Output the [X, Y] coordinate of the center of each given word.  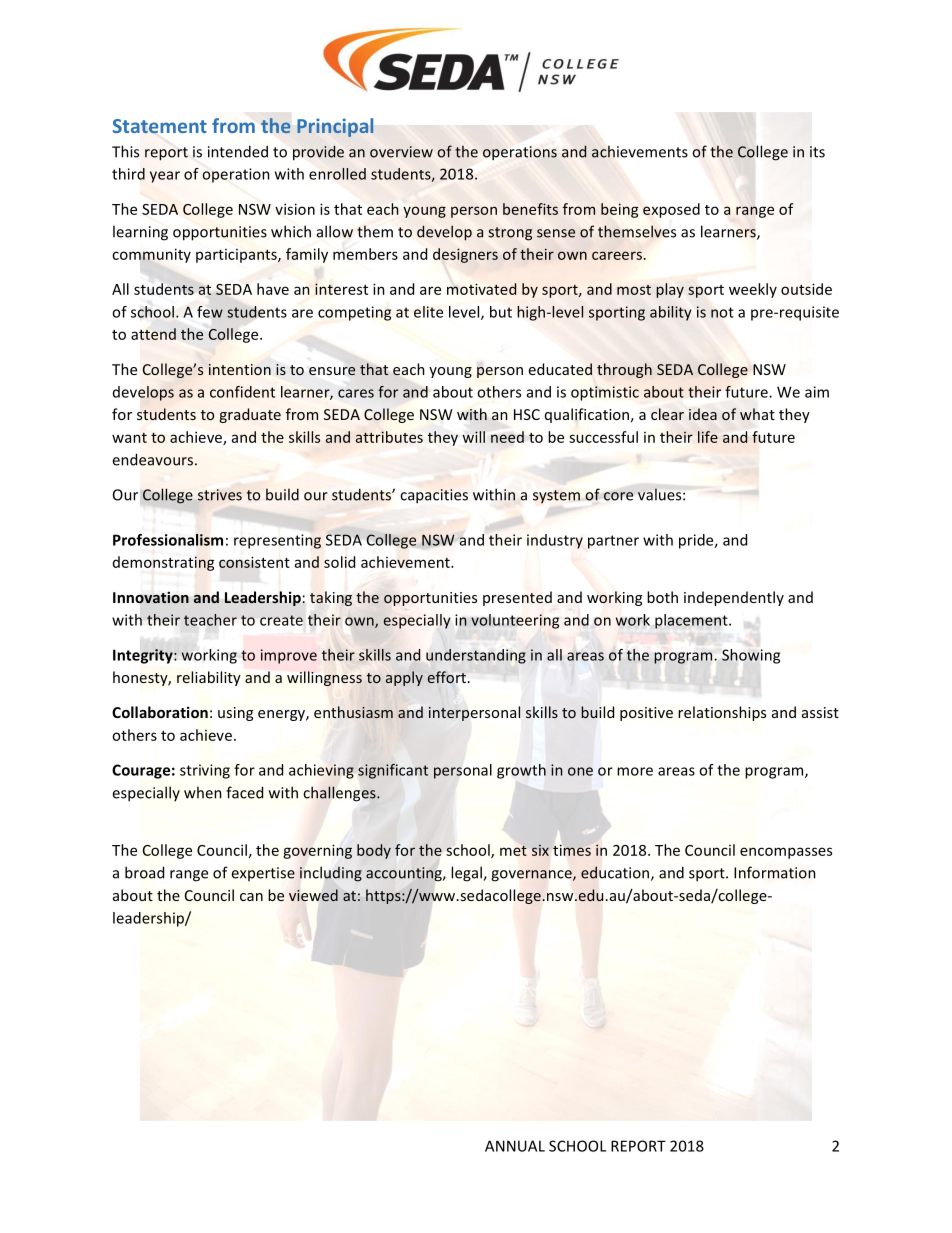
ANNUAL [515, 1146]
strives [220, 495]
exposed [671, 210]
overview [401, 152]
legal [467, 874]
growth [521, 771]
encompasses [786, 853]
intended [238, 151]
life [708, 437]
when [203, 792]
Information [775, 872]
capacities [434, 496]
